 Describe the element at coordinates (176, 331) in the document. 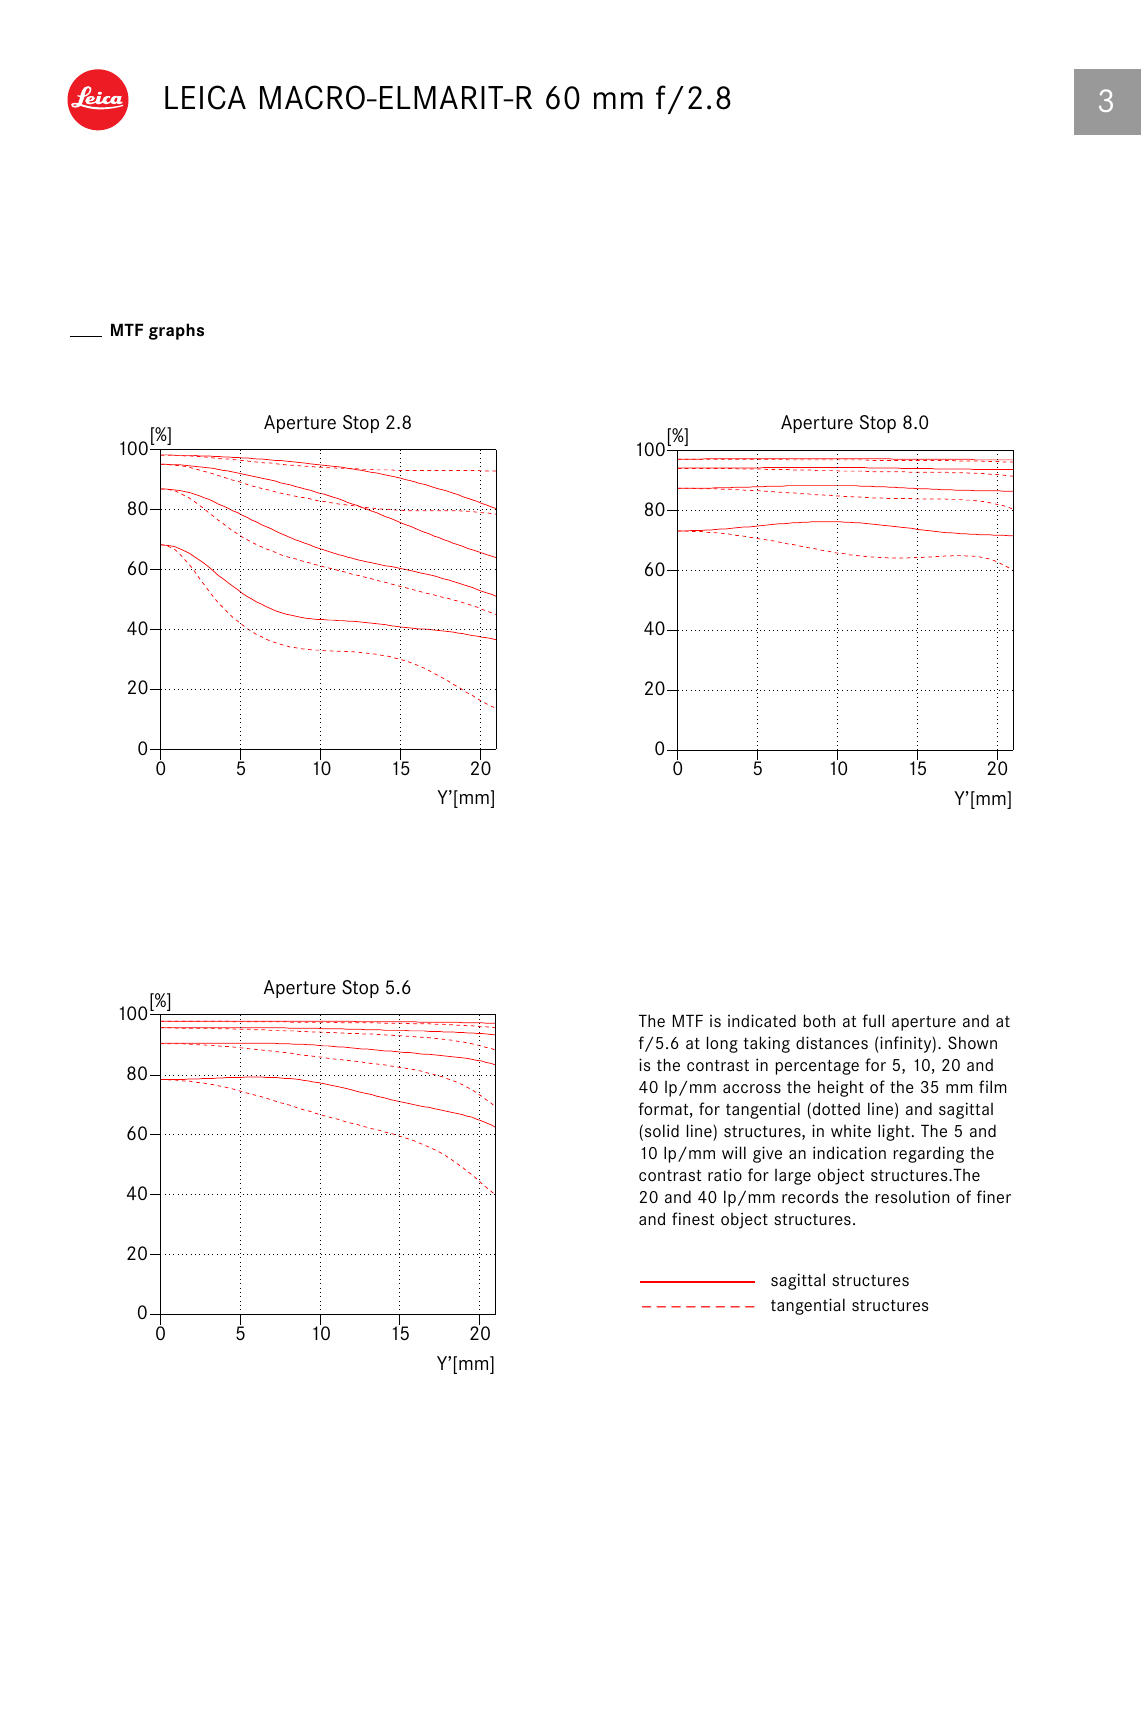

I see `graphs` at that location.
